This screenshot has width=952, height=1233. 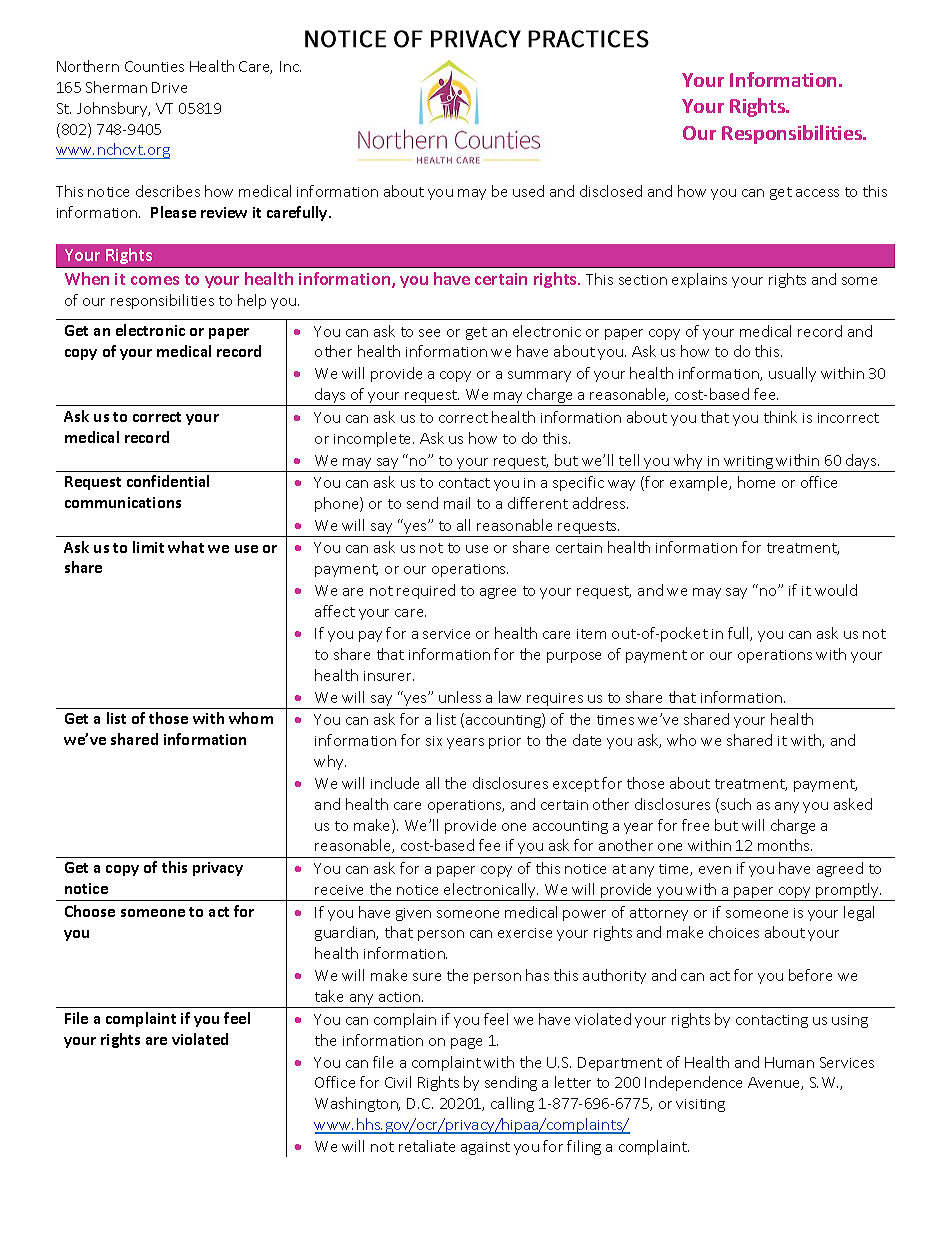 What do you see at coordinates (169, 87) in the screenshot?
I see `Drive` at bounding box center [169, 87].
